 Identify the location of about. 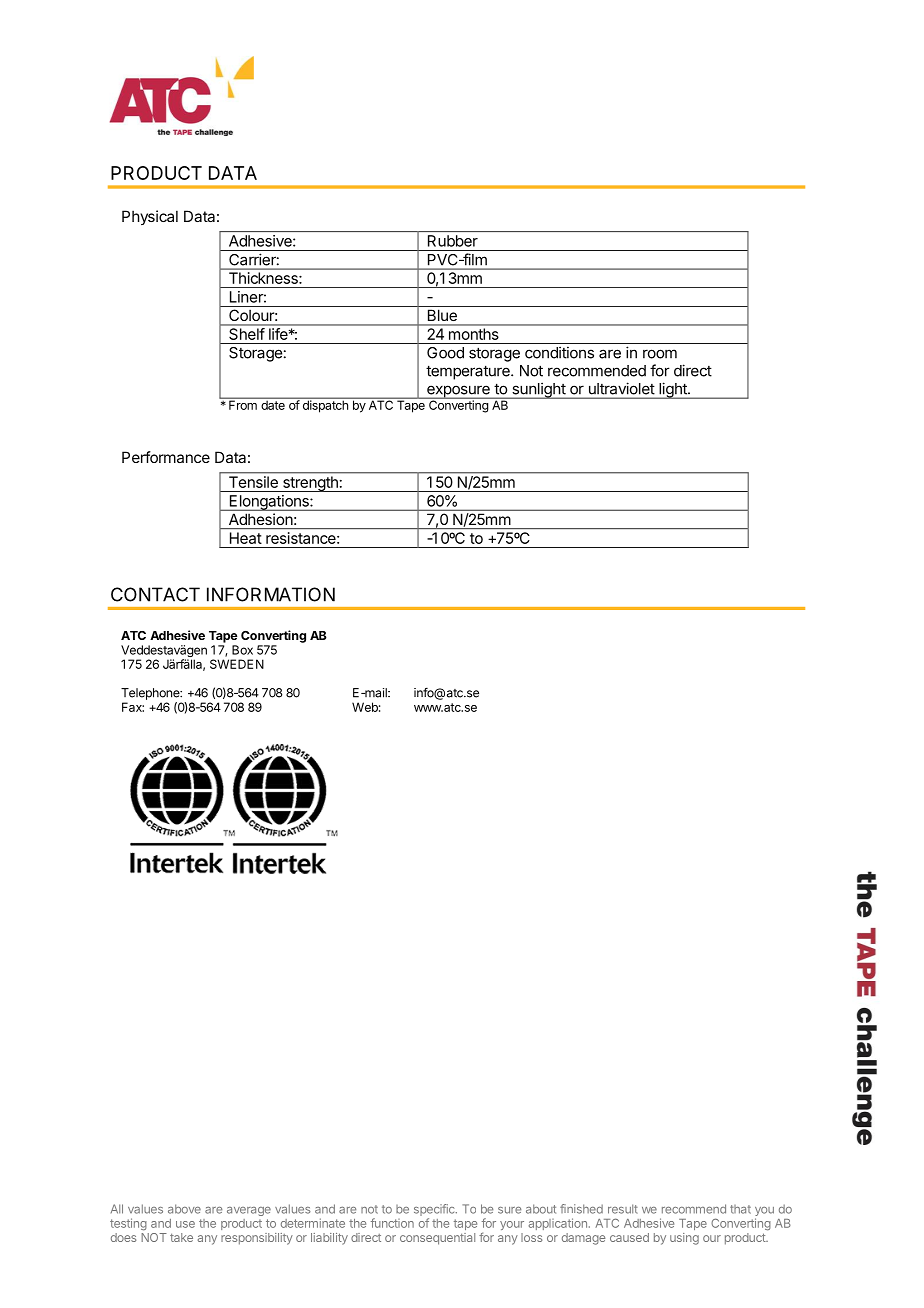
(541, 1209).
